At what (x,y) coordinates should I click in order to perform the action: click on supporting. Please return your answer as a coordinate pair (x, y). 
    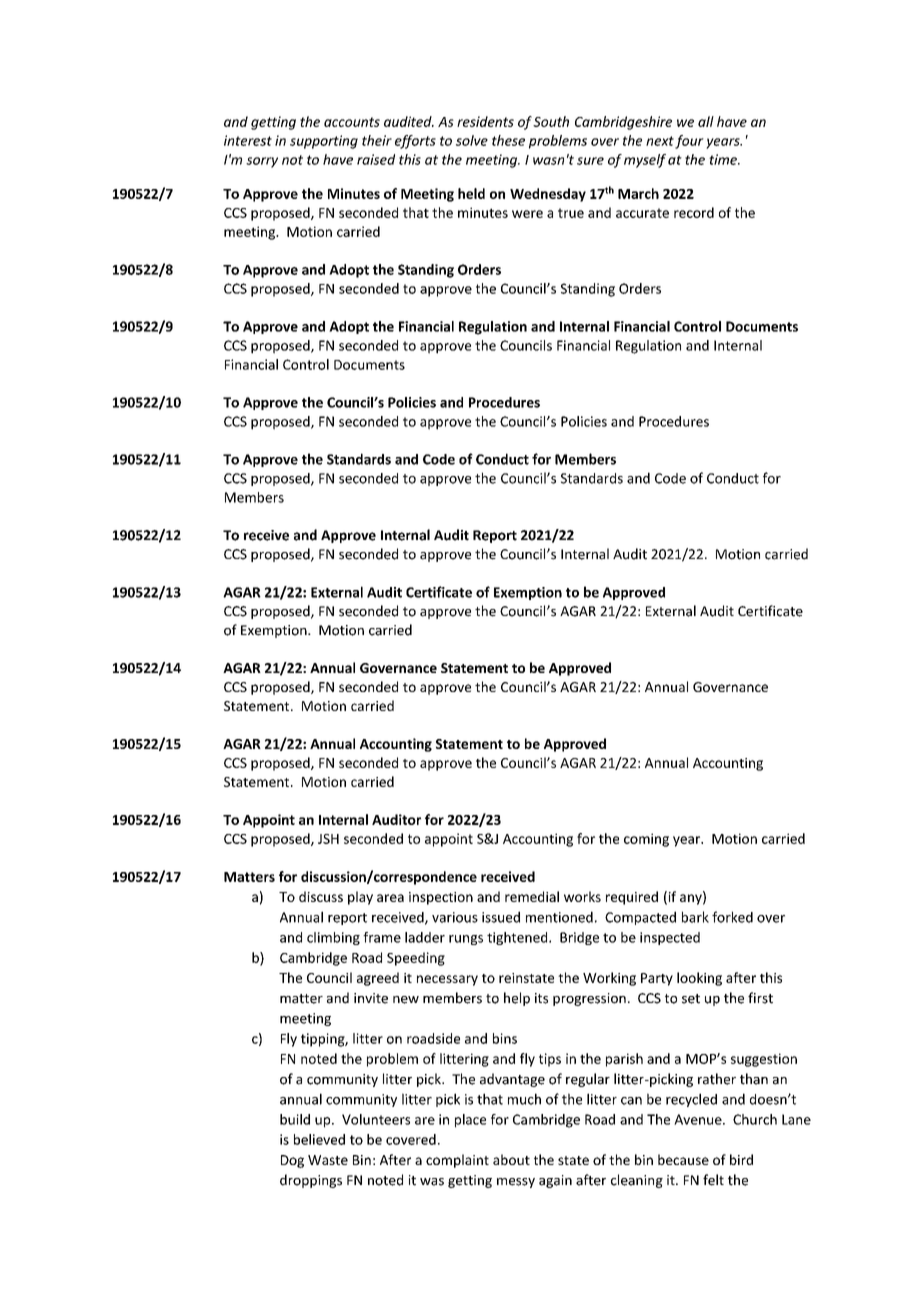
    Looking at the image, I should click on (324, 142).
